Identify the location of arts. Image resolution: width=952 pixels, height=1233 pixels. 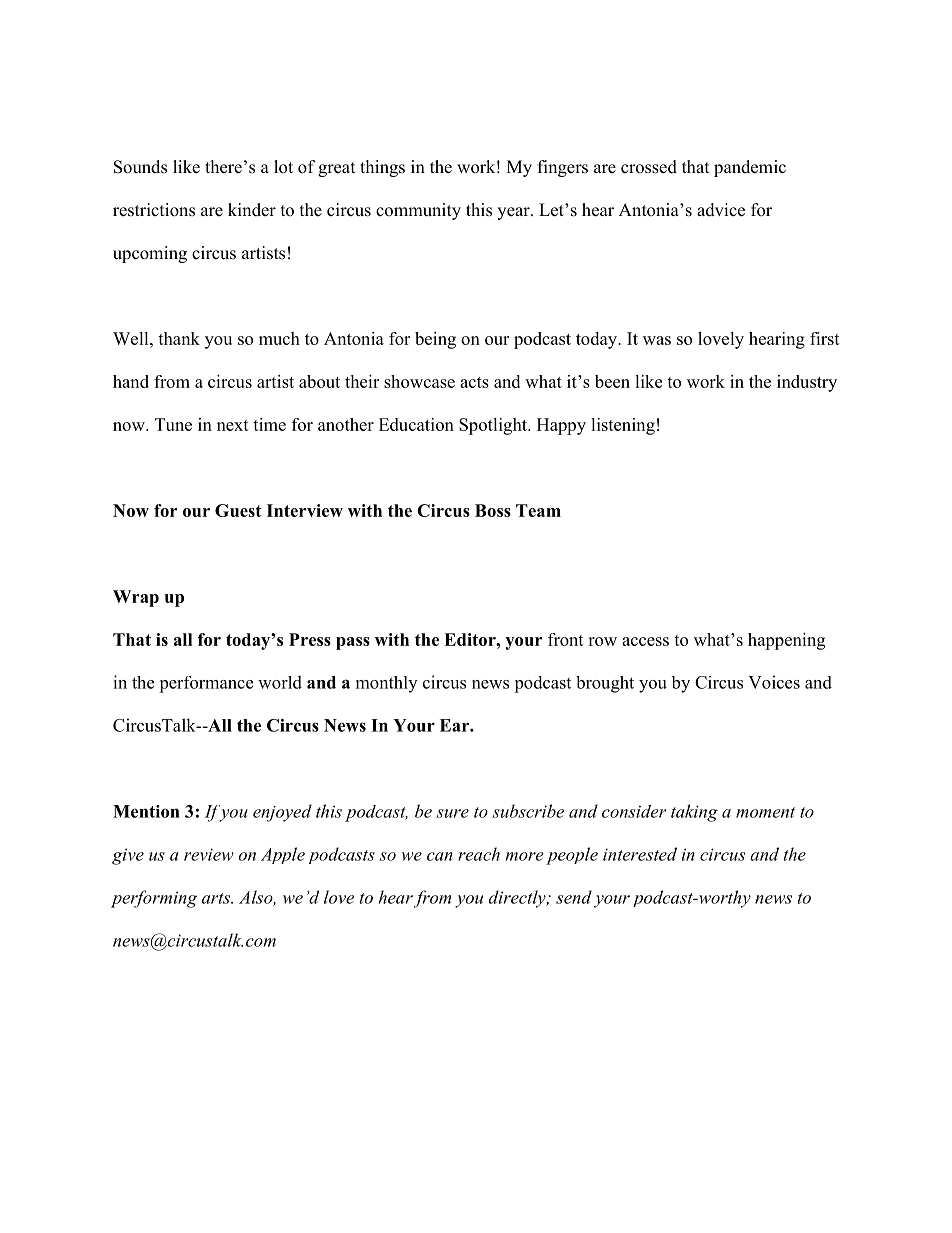
(217, 898).
